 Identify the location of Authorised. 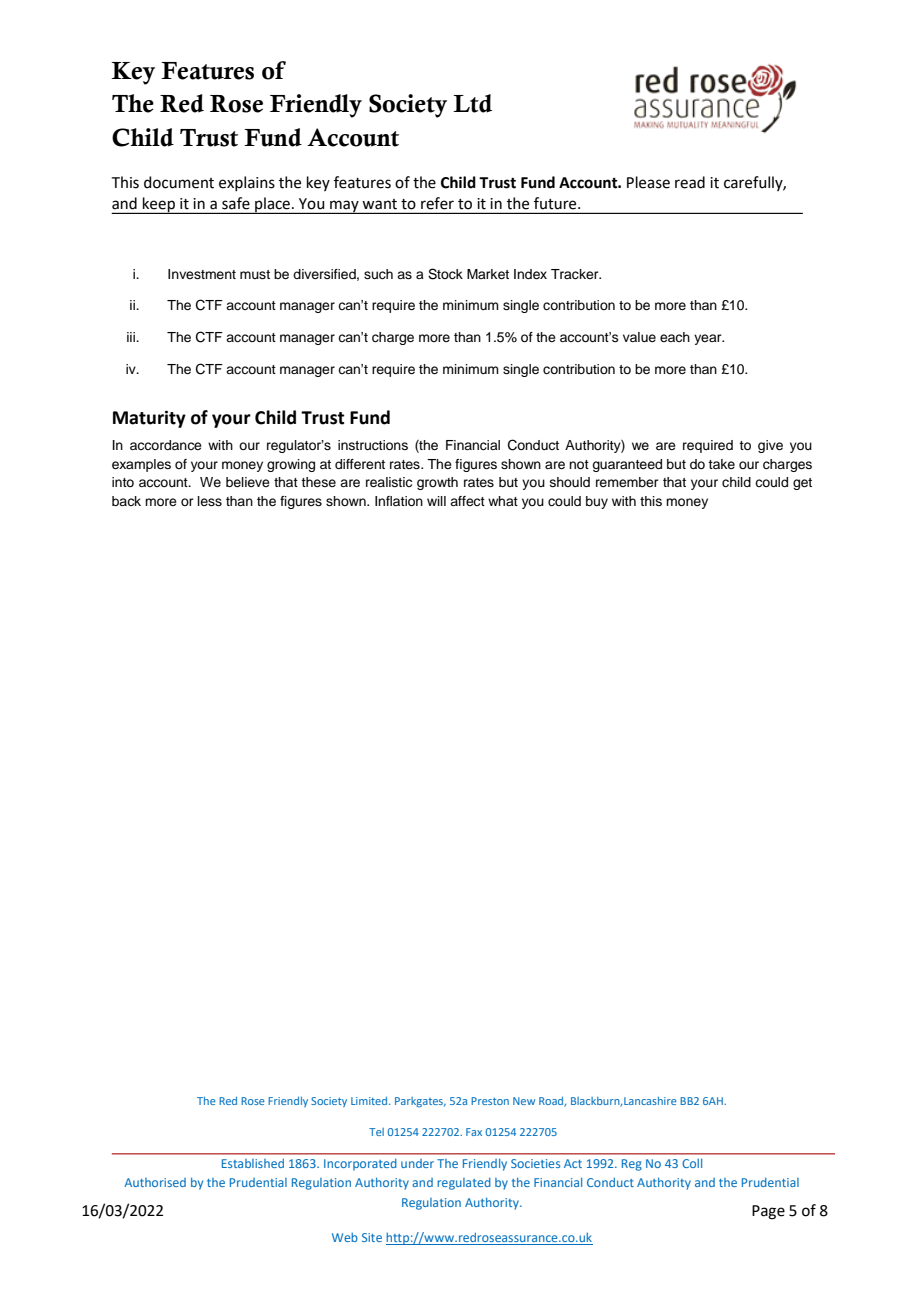
(155, 1182).
